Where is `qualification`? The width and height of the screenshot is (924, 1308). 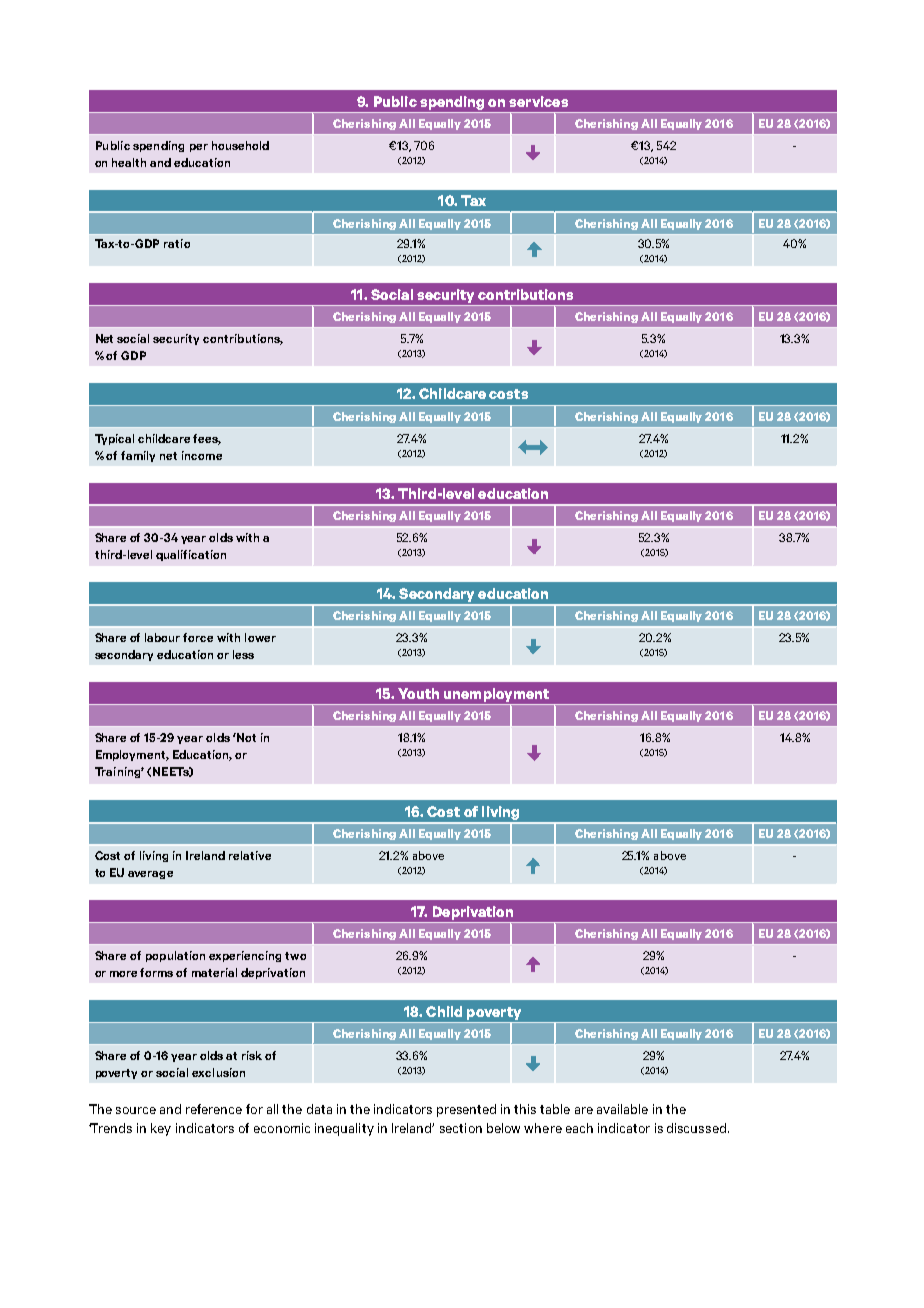 qualification is located at coordinates (191, 555).
